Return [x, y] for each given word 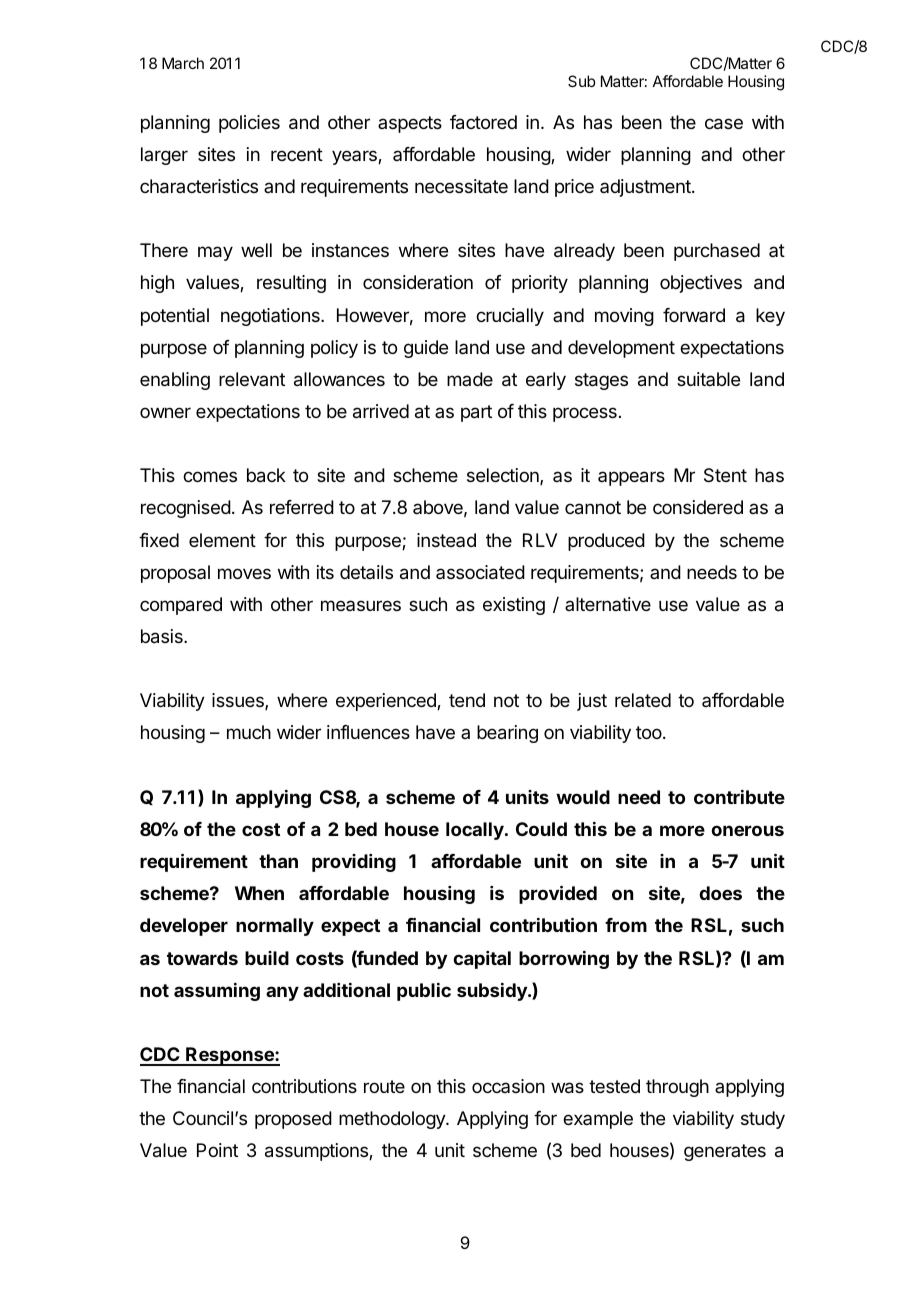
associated [480, 572]
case [724, 124]
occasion [508, 1086]
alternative [608, 604]
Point [217, 1150]
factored [483, 122]
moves [244, 573]
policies [249, 124]
